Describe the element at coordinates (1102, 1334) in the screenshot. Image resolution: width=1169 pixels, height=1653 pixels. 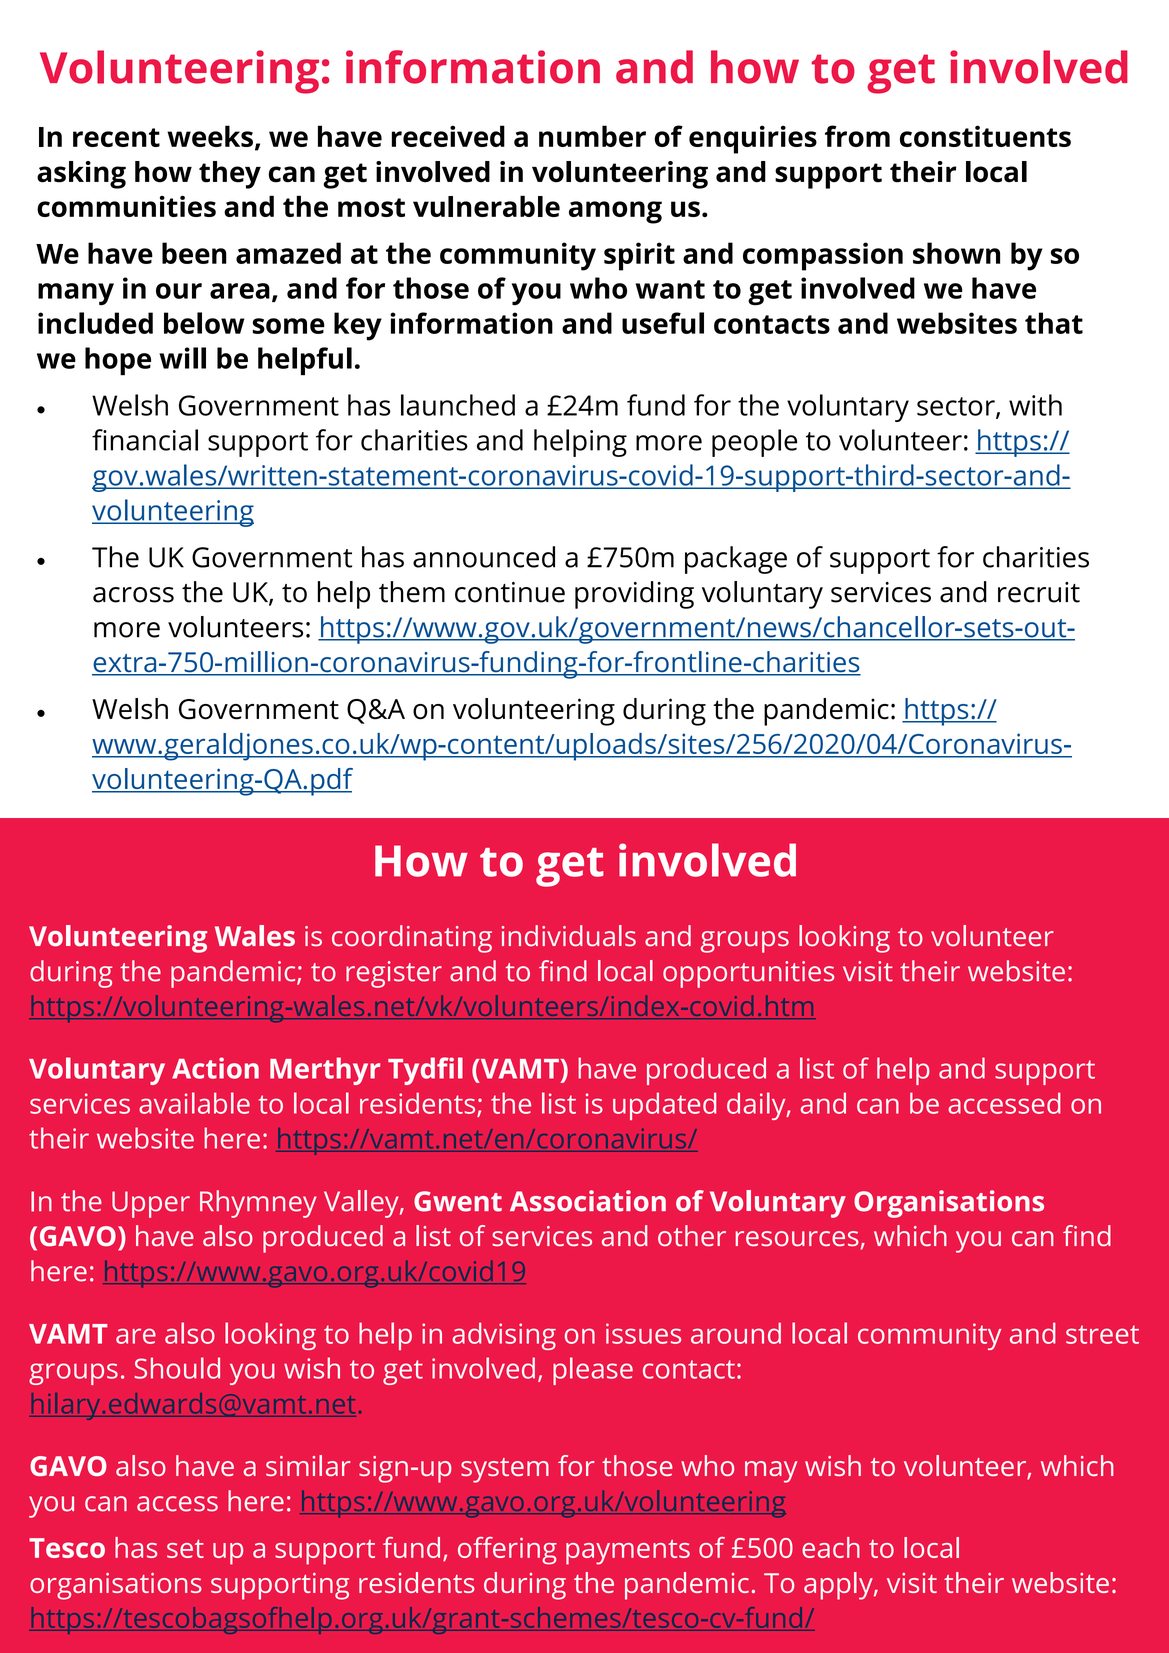
I see `street` at that location.
